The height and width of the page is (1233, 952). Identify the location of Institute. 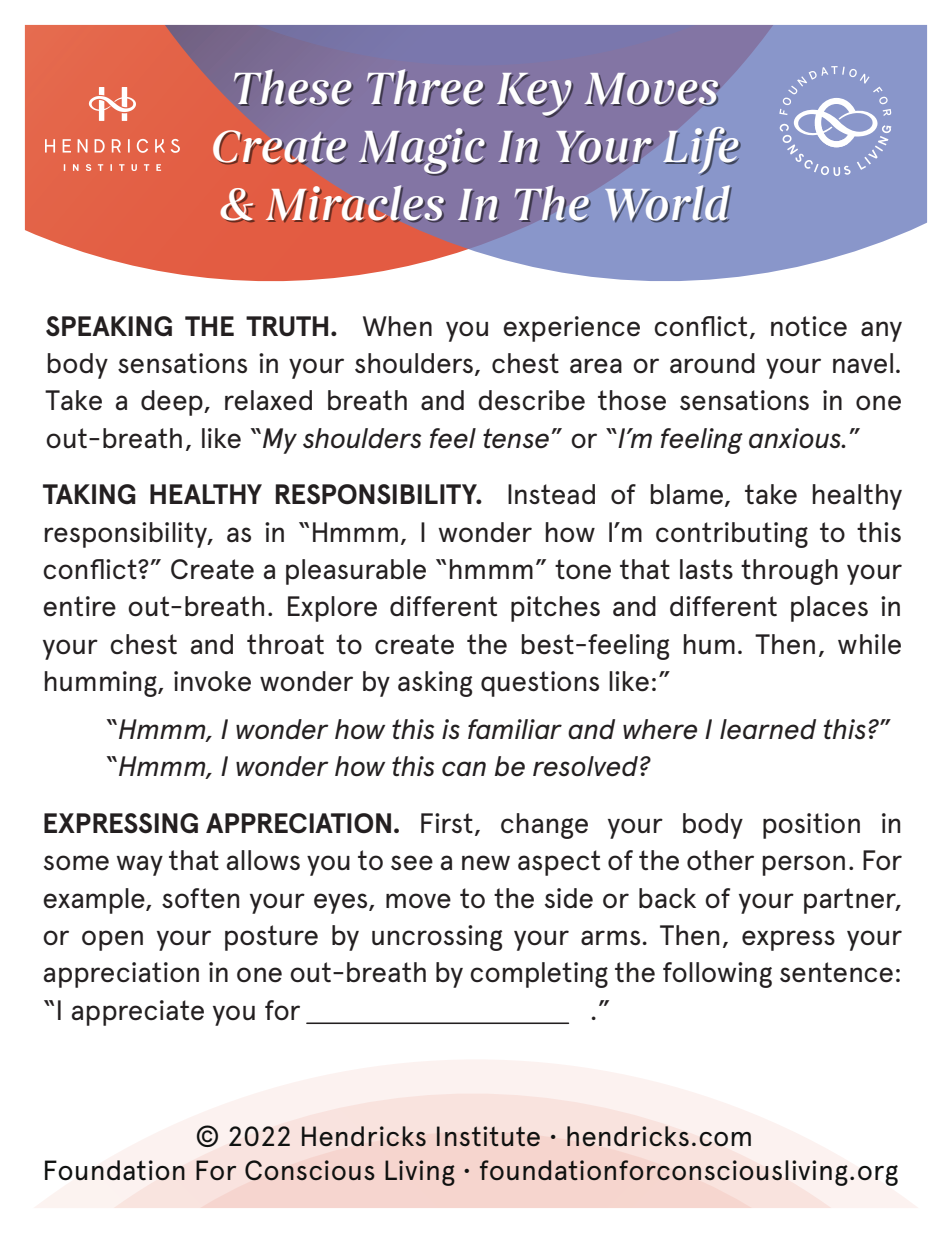
(488, 1136).
